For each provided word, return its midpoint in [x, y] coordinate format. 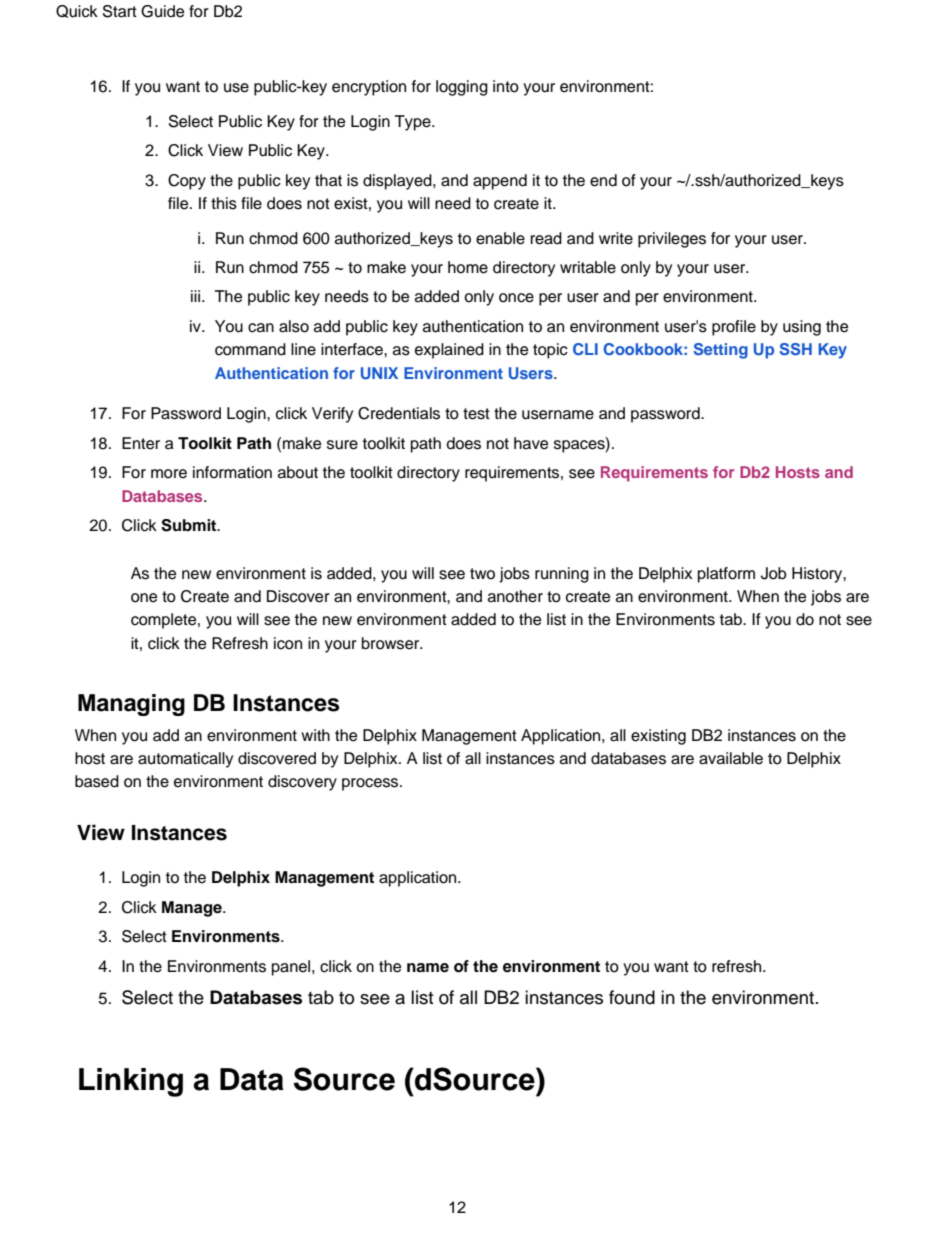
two [482, 574]
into [506, 86]
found [632, 997]
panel [292, 968]
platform [726, 575]
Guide [162, 11]
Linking [131, 1082]
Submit [190, 525]
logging [462, 88]
